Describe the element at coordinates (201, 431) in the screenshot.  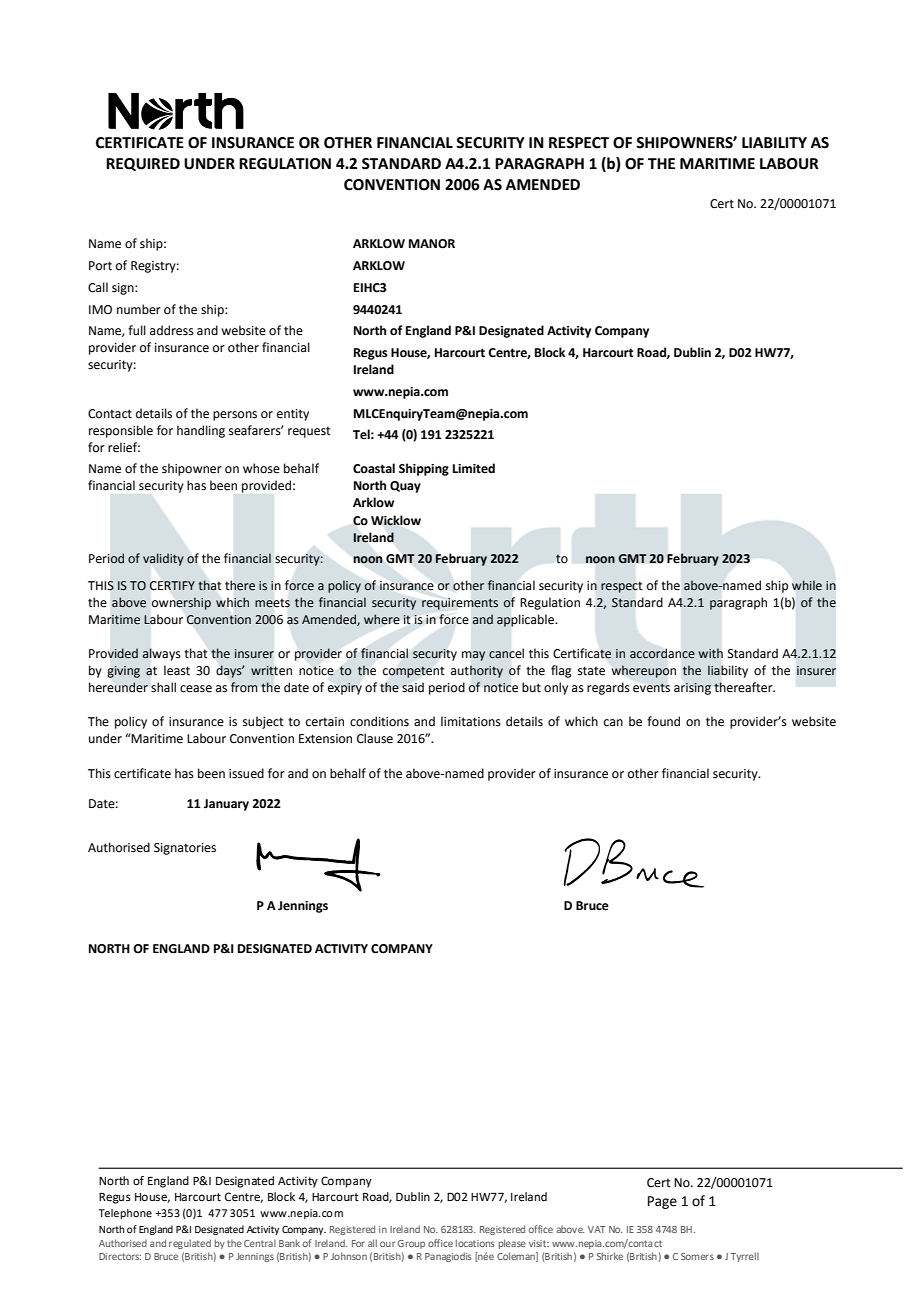
I see `handling` at that location.
